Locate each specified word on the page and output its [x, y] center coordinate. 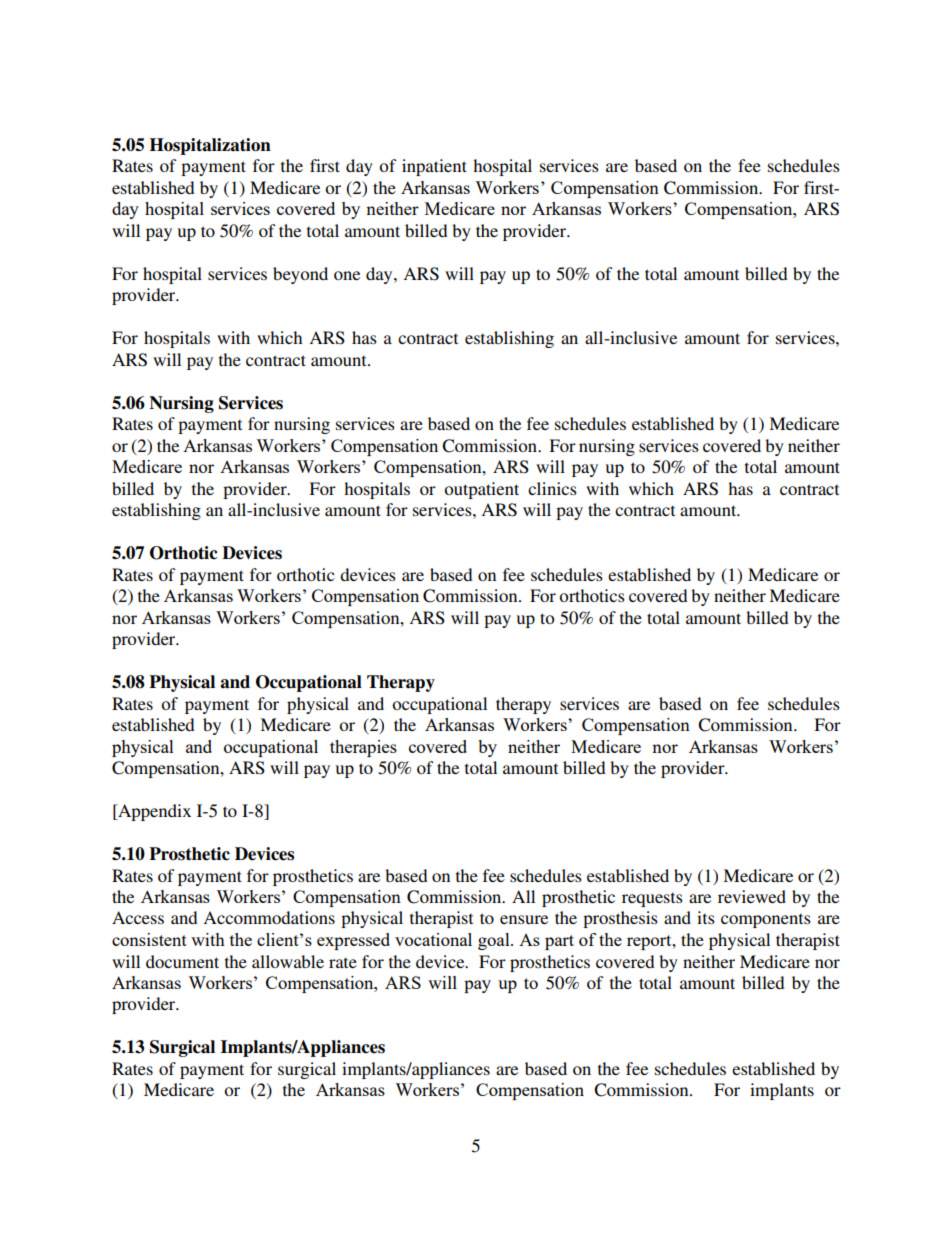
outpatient [481, 490]
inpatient [434, 167]
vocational [433, 939]
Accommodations [269, 917]
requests [652, 899]
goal [495, 941]
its [706, 917]
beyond [300, 275]
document [182, 961]
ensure [524, 919]
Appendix [153, 812]
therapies [363, 748]
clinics [552, 488]
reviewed [752, 896]
